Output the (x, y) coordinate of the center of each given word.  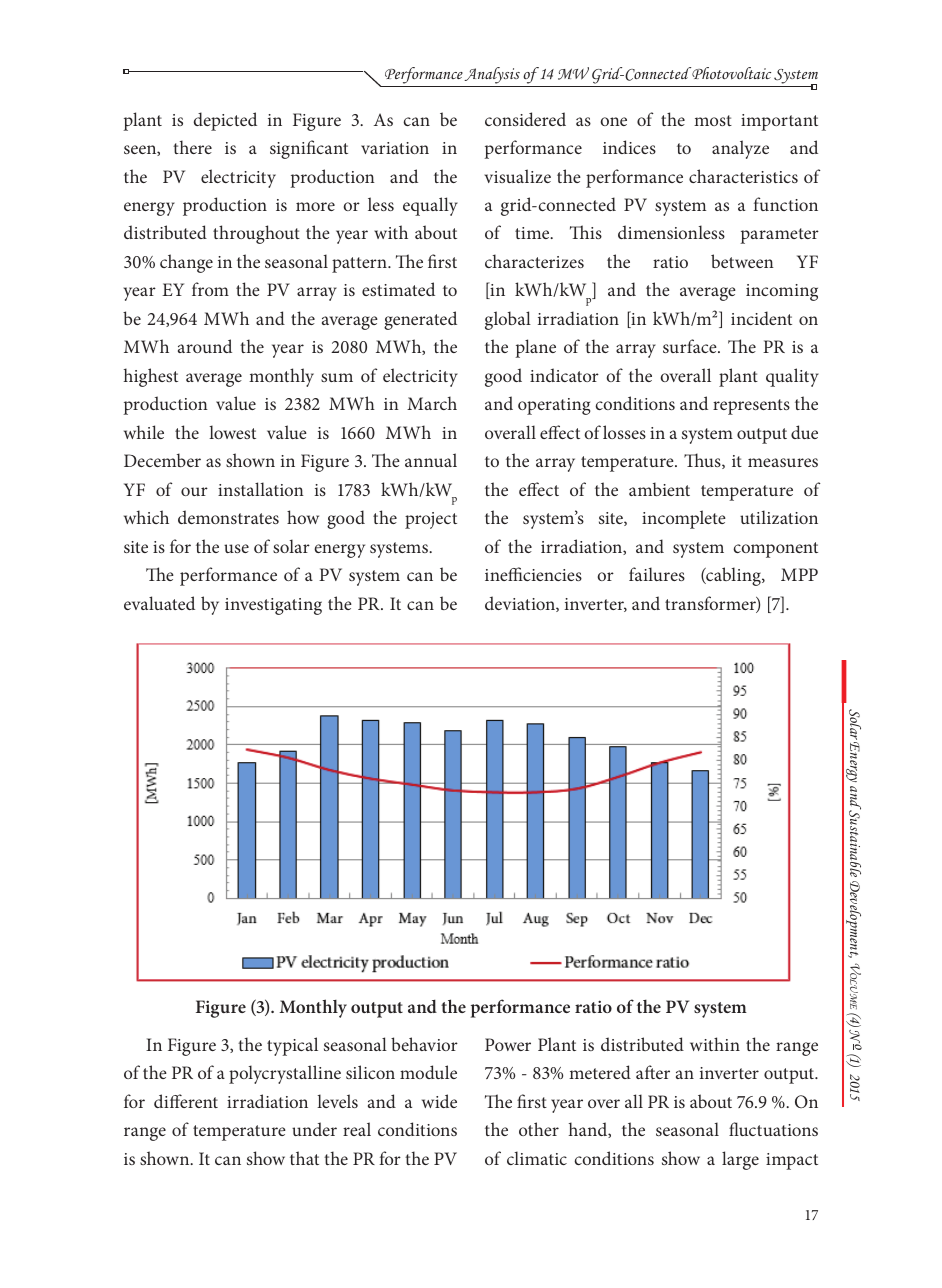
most (713, 120)
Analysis (492, 75)
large (740, 1160)
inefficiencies (533, 574)
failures (657, 574)
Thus (703, 461)
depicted (225, 121)
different (186, 1101)
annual (431, 460)
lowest (232, 432)
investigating (273, 606)
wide (439, 1101)
